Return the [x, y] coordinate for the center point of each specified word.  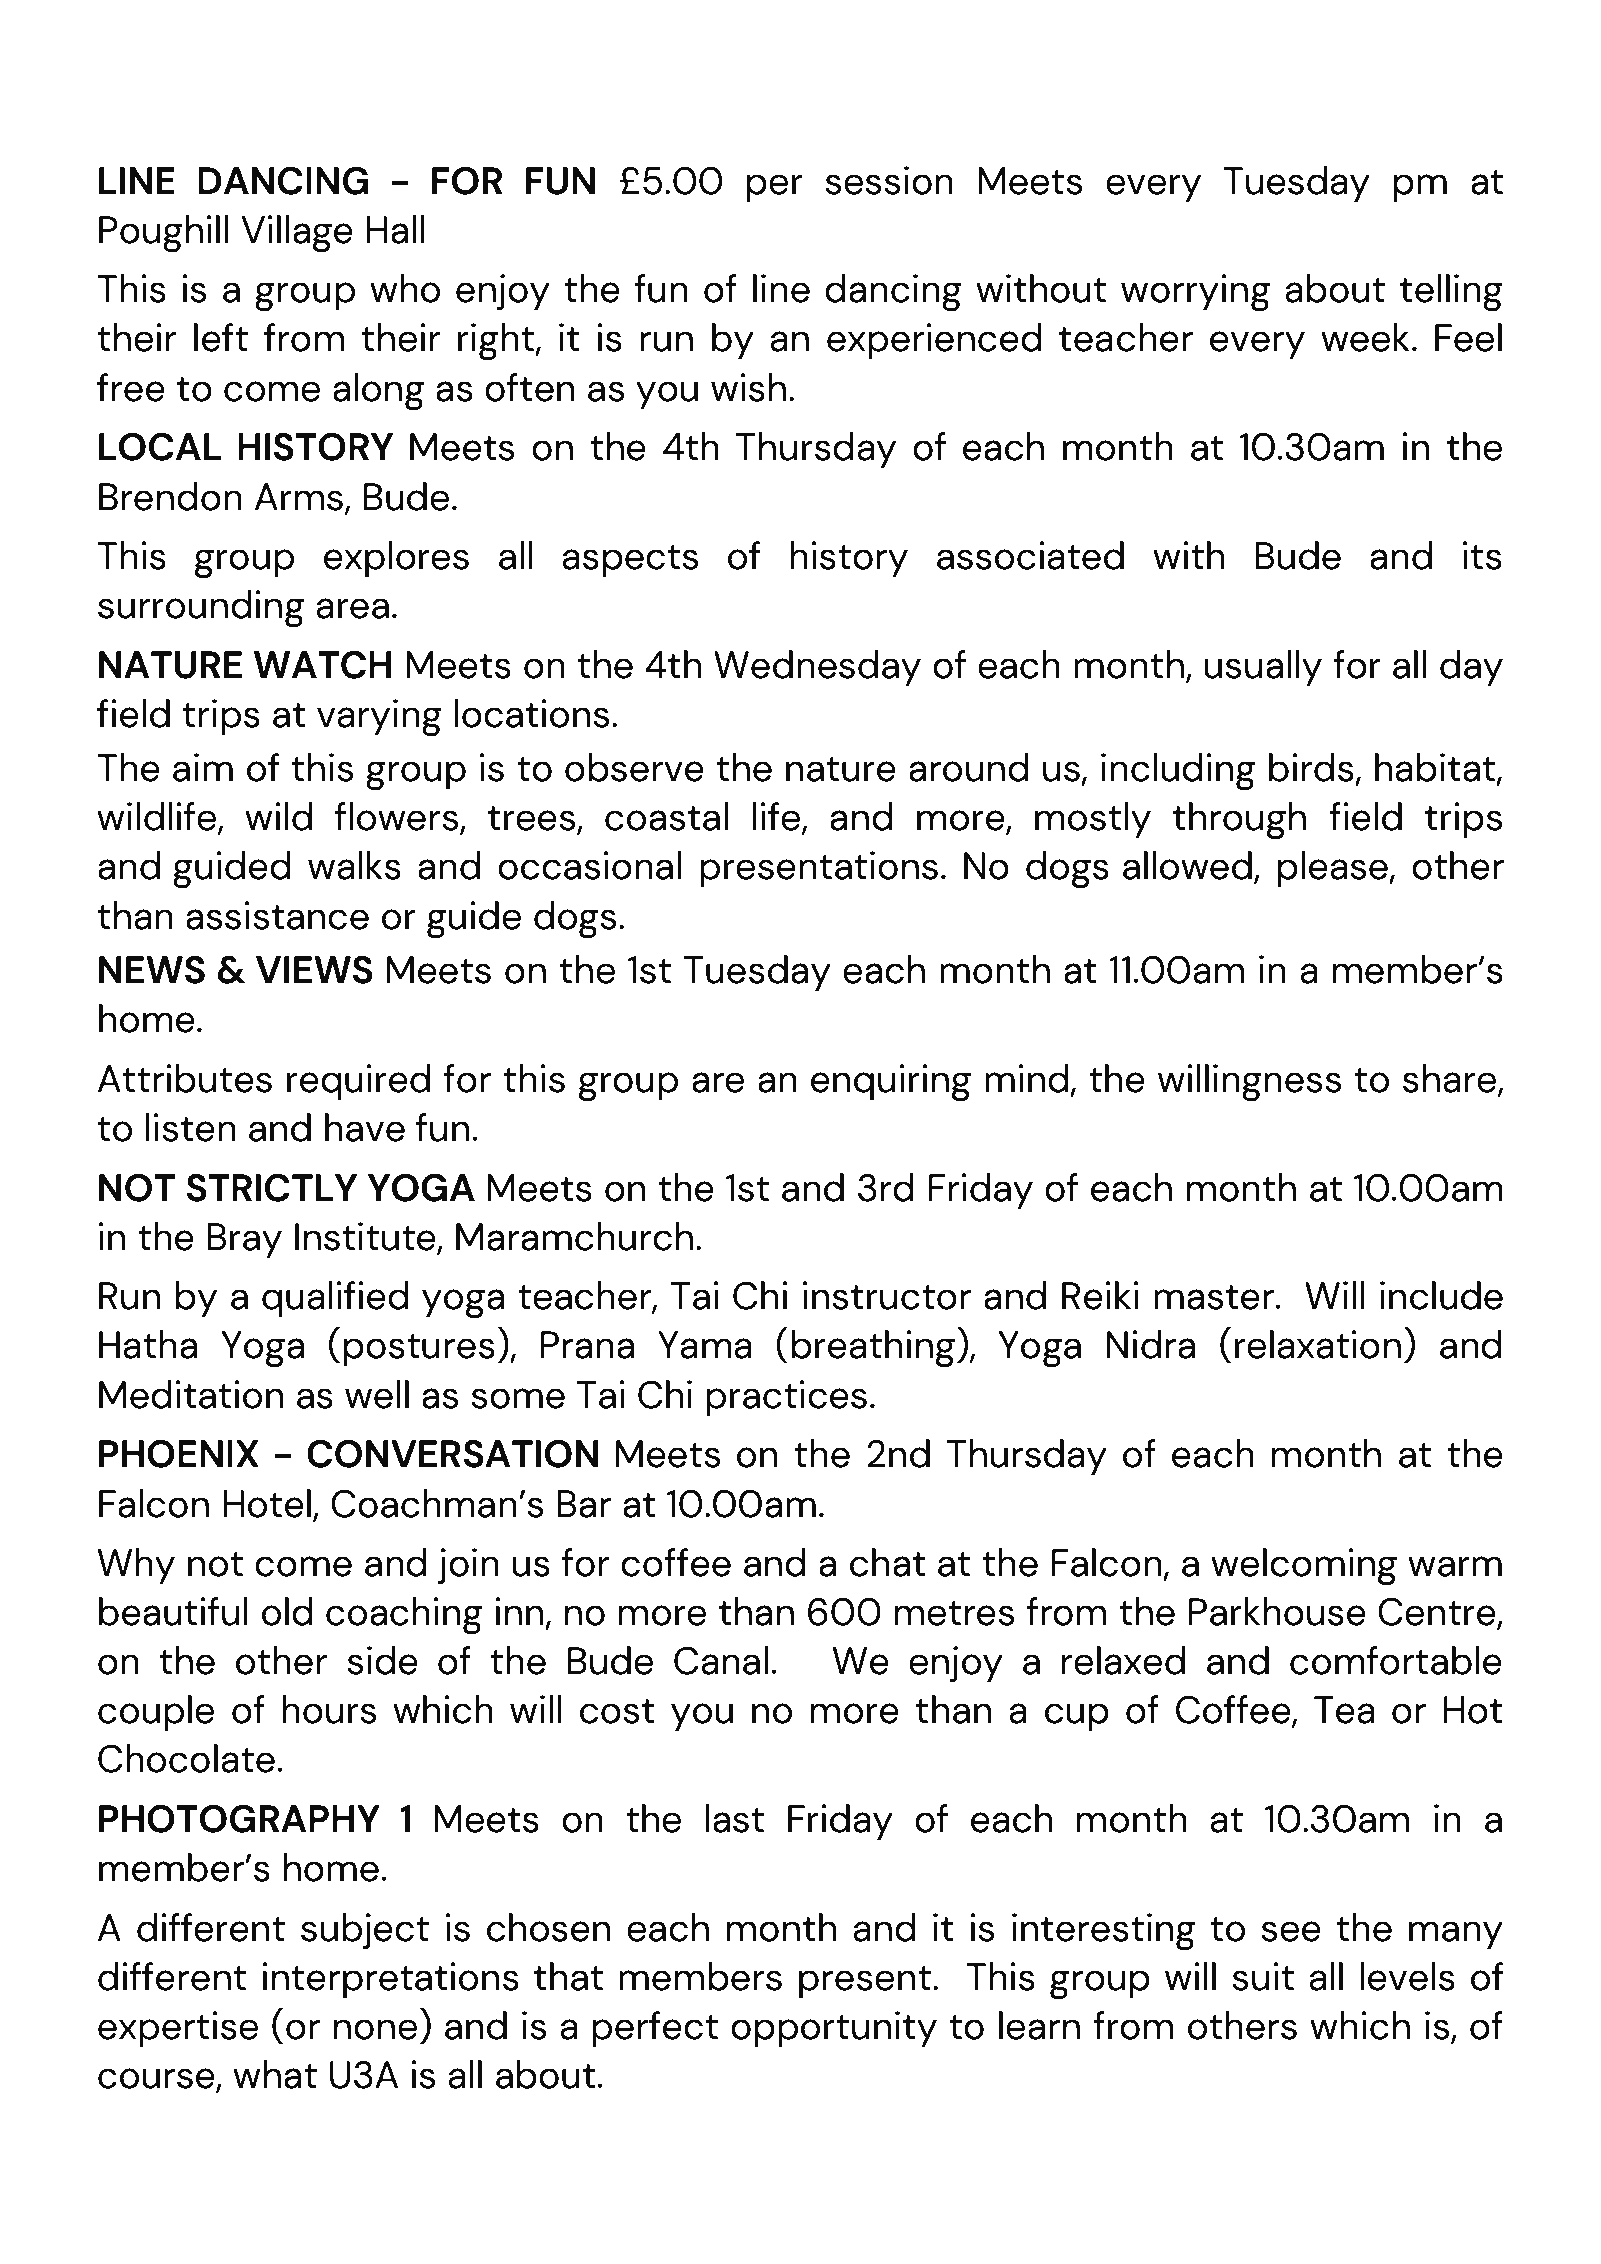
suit [1263, 1976]
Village [297, 234]
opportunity [834, 2029]
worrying [1195, 293]
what [275, 2074]
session [889, 180]
